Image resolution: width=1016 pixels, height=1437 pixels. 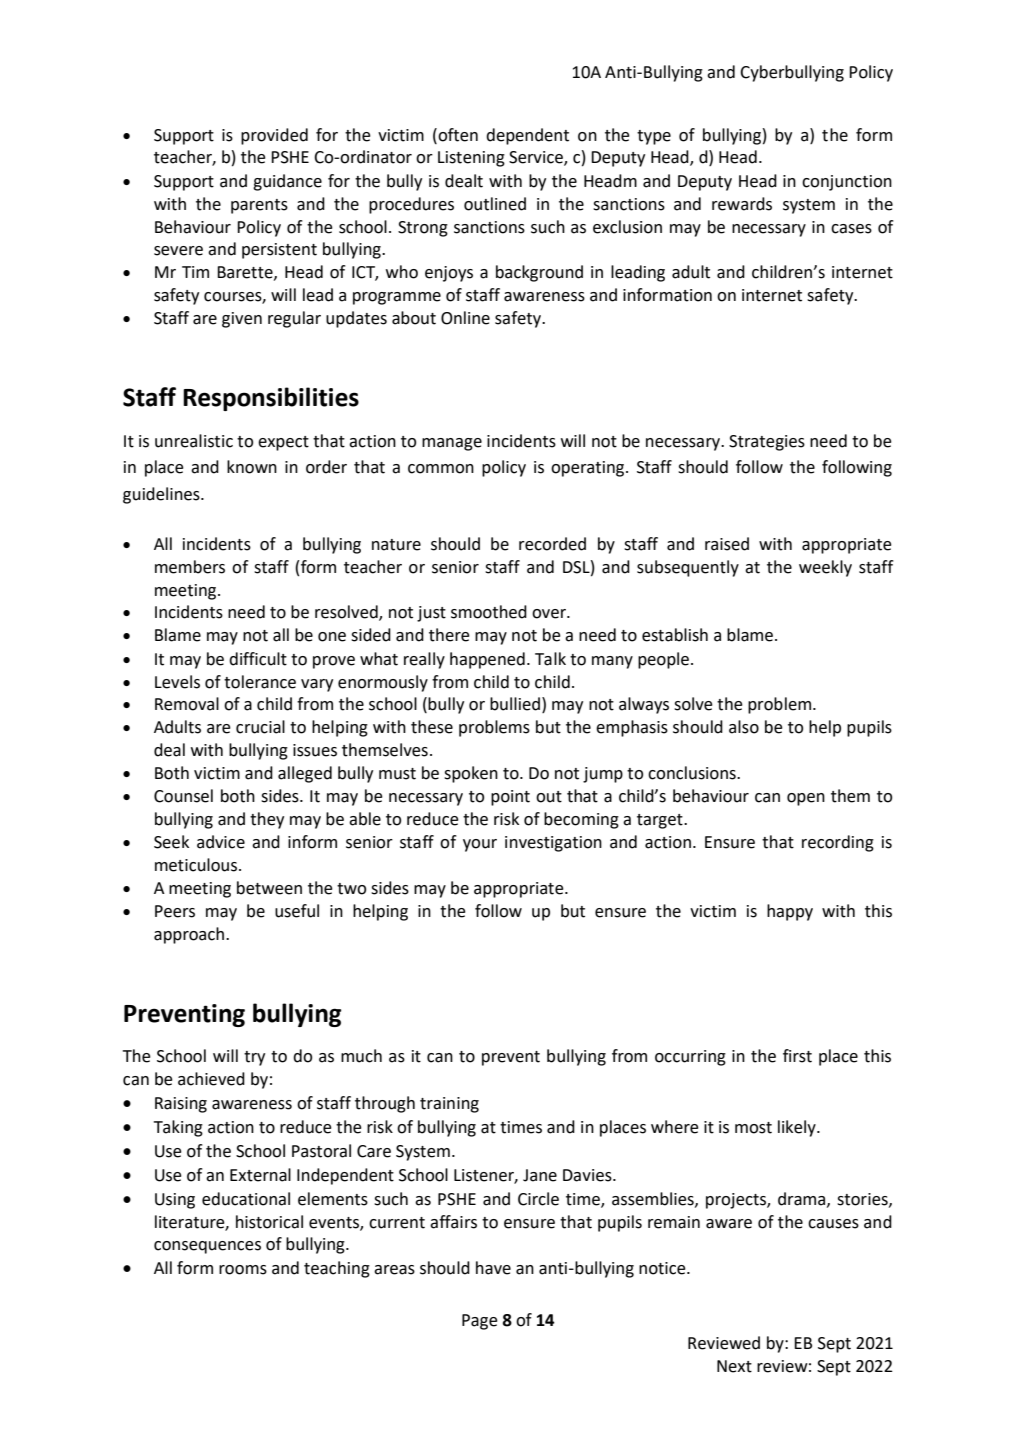 What do you see at coordinates (742, 204) in the document?
I see `rewards` at bounding box center [742, 204].
